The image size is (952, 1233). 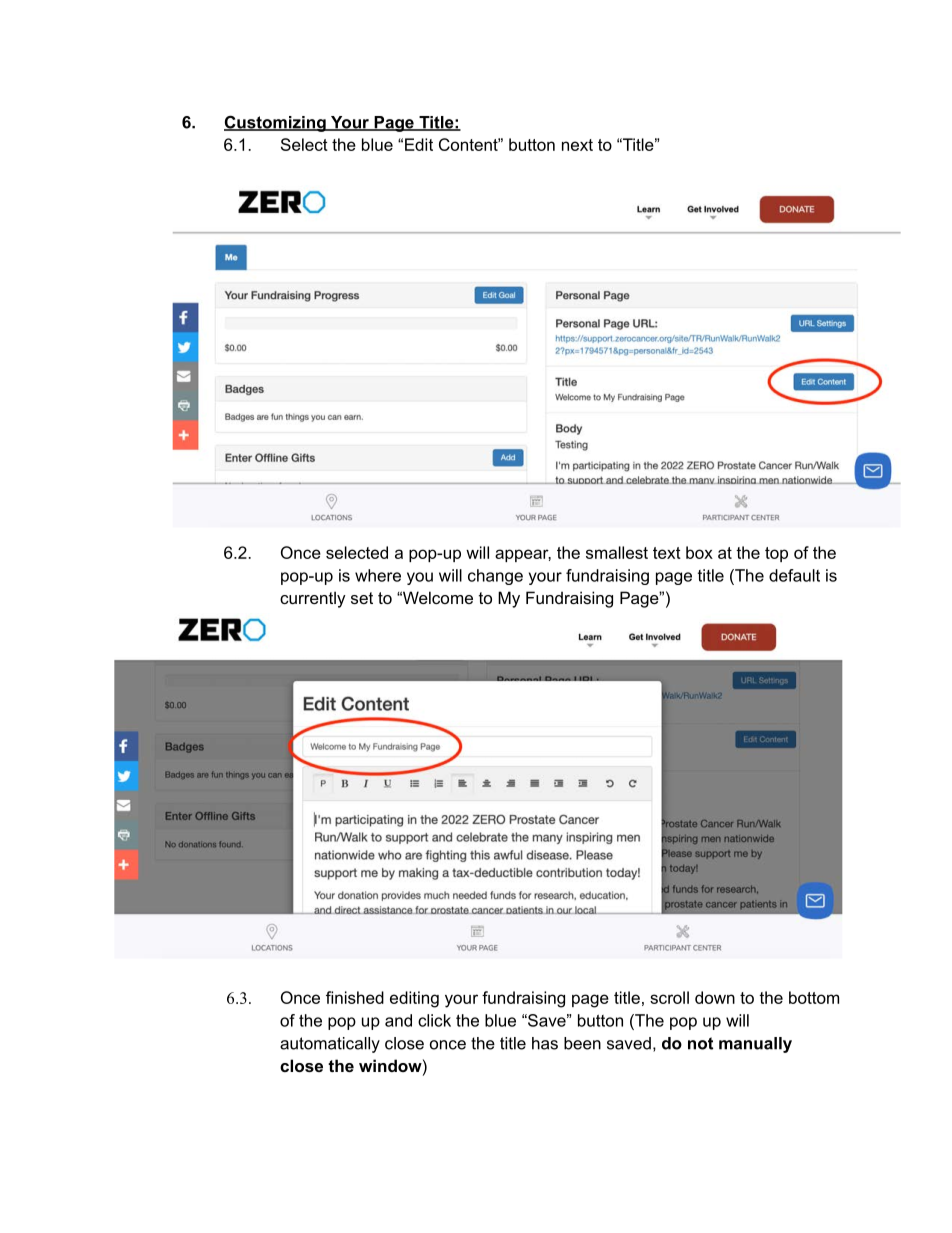 What do you see at coordinates (362, 598) in the screenshot?
I see `set` at bounding box center [362, 598].
